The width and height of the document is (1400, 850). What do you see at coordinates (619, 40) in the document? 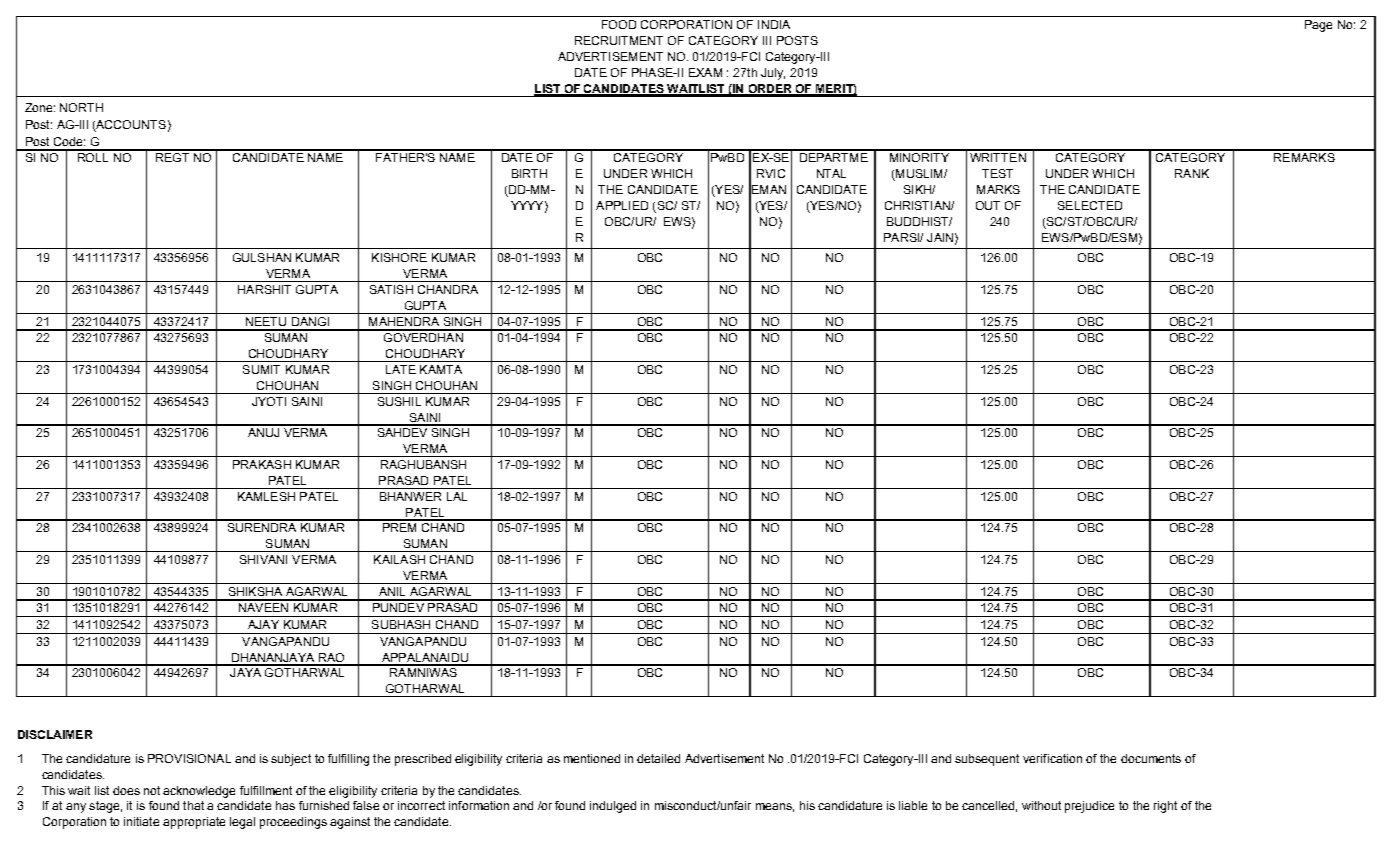
I see `RECRUITMENT` at bounding box center [619, 40].
